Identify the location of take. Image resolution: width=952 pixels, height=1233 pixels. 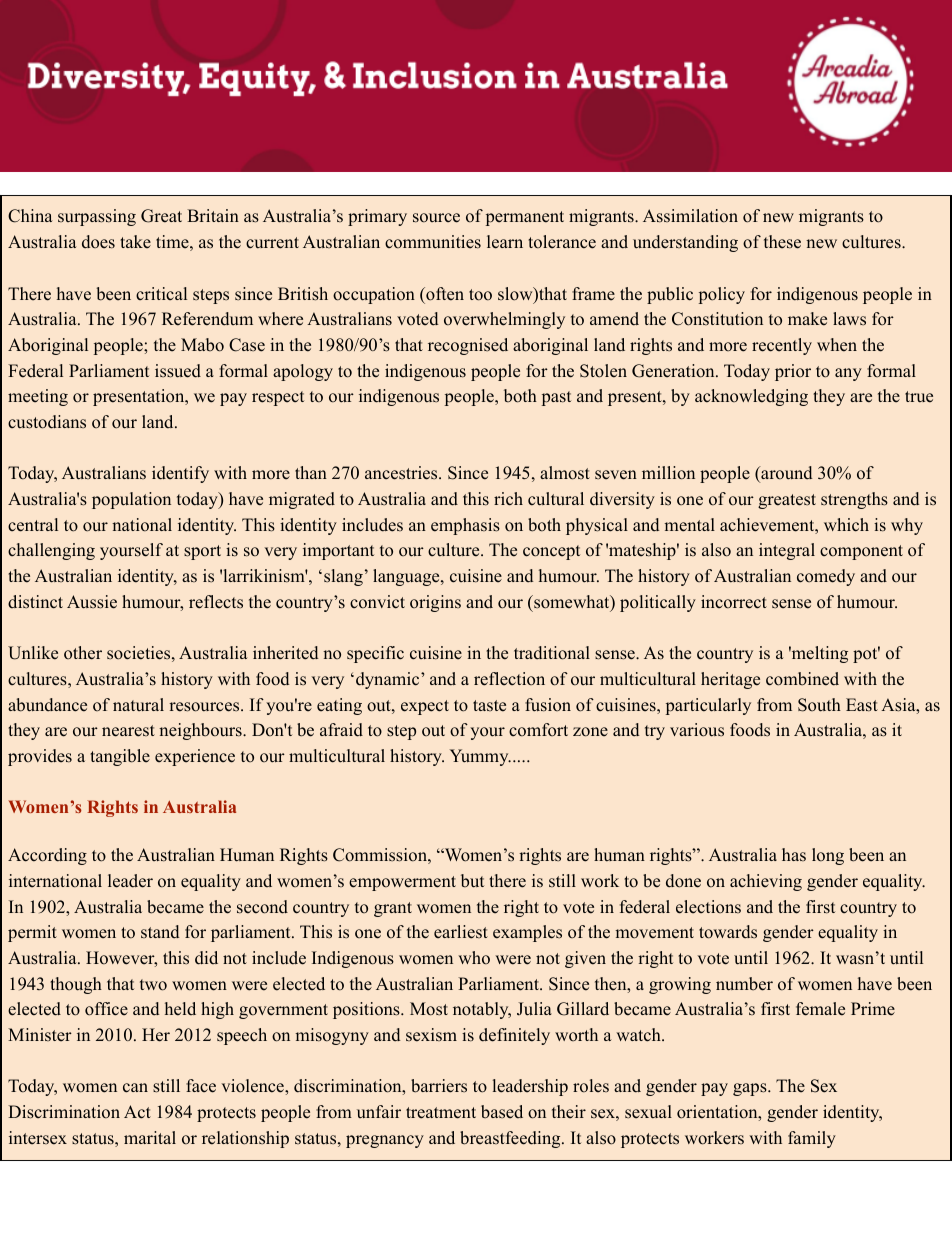
(135, 242).
